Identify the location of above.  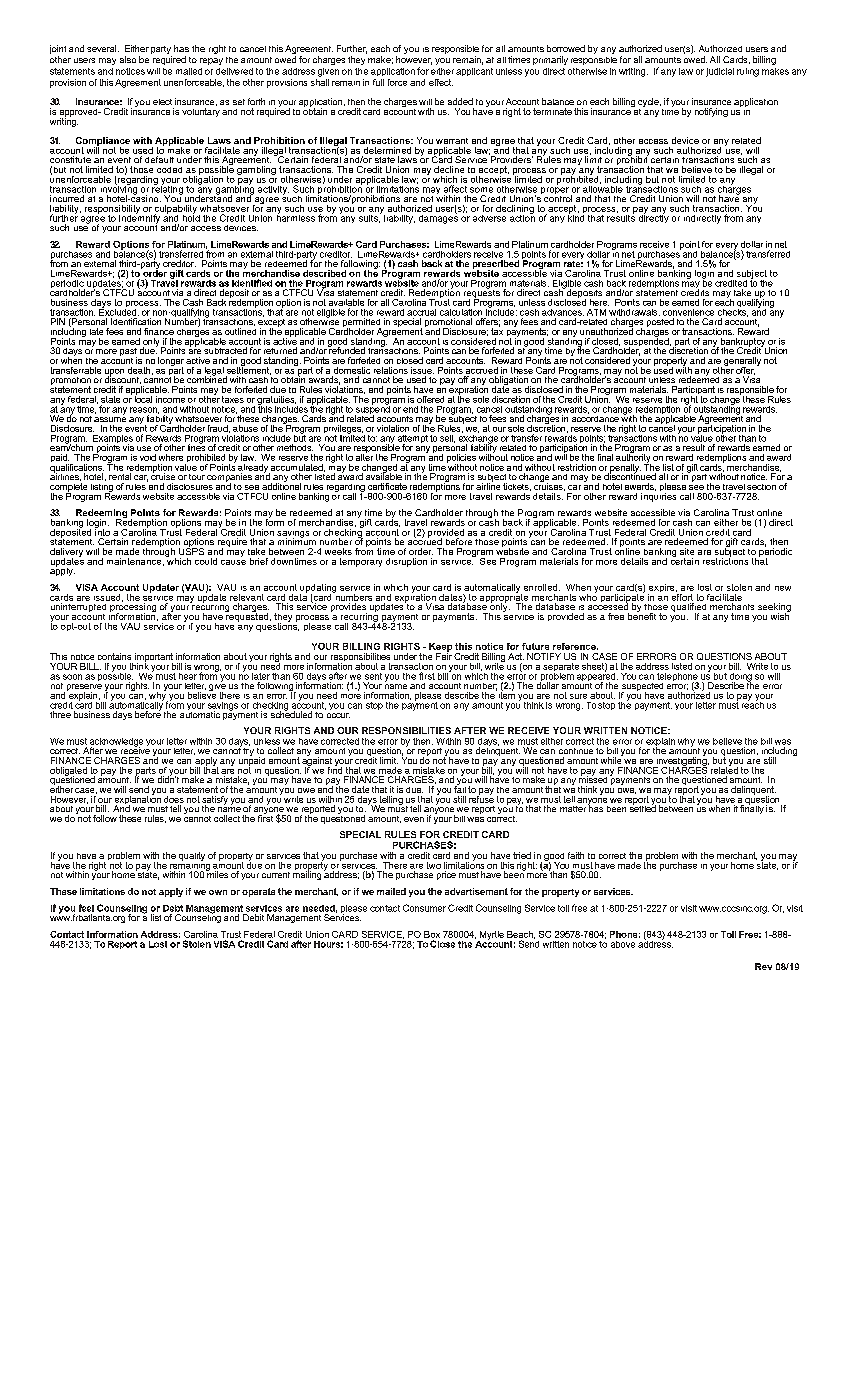
(623, 944).
